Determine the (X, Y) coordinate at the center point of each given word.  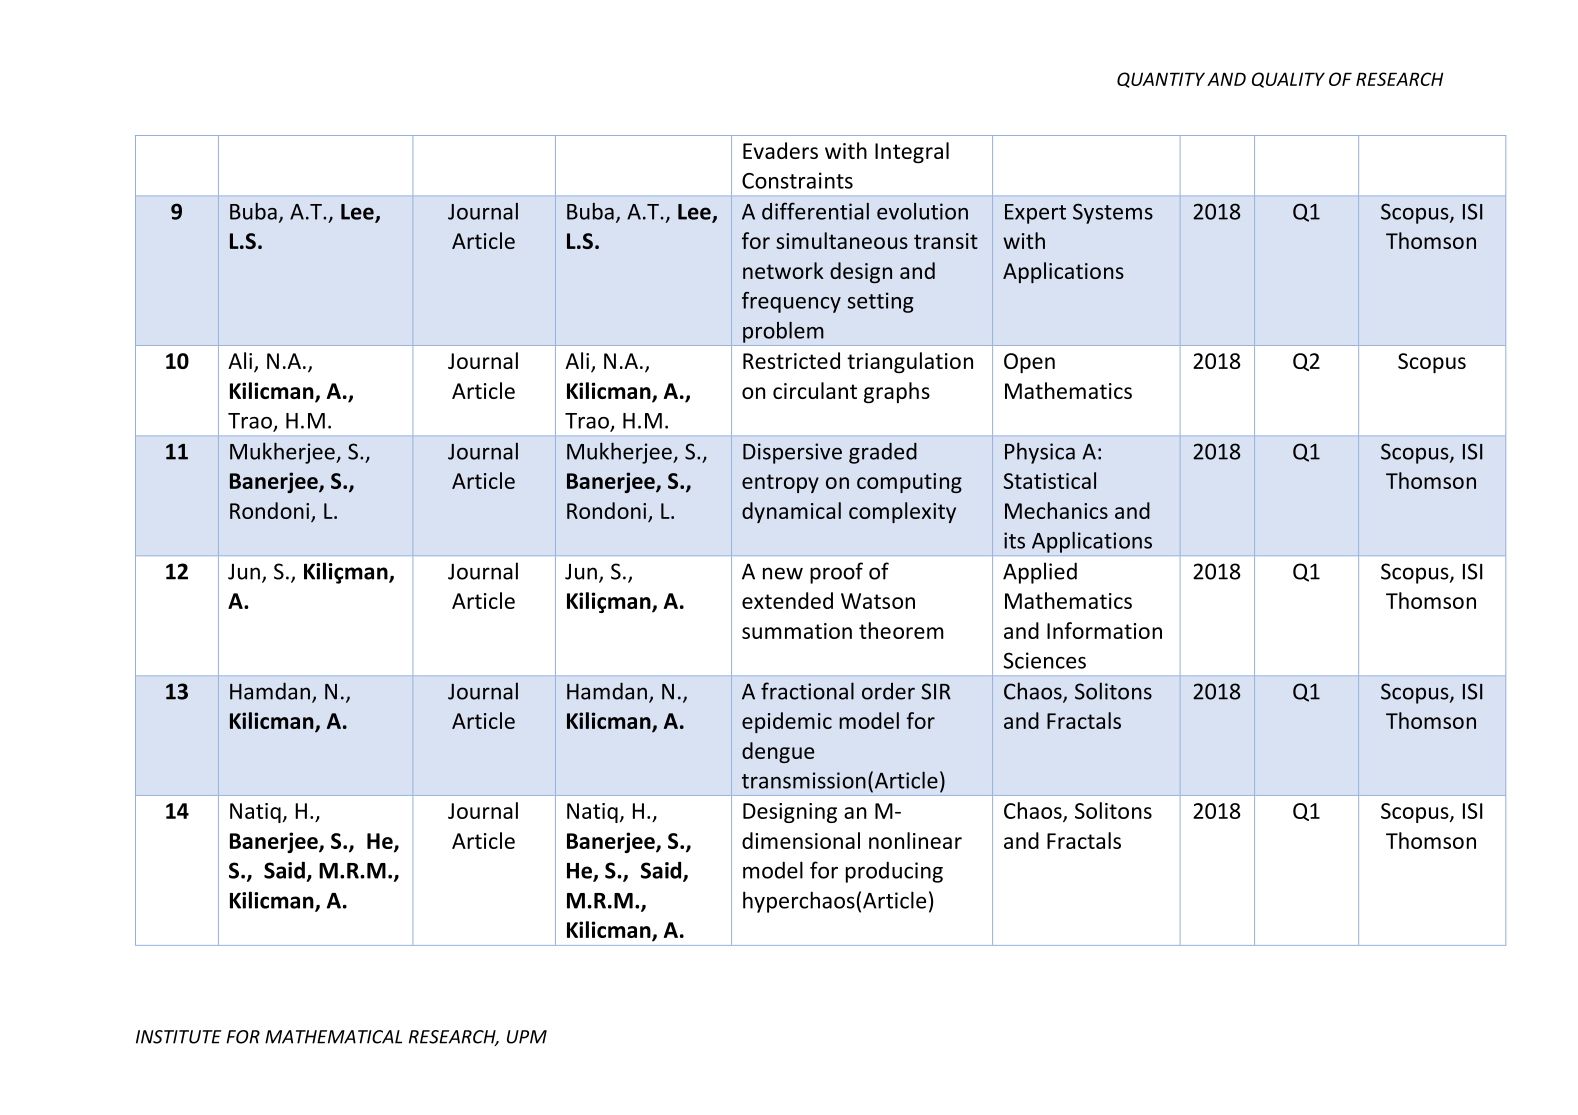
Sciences (1044, 660)
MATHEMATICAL (333, 1037)
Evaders (780, 150)
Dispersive (792, 453)
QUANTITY (1161, 80)
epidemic (787, 722)
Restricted (791, 360)
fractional (807, 691)
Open (1029, 363)
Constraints (797, 180)
